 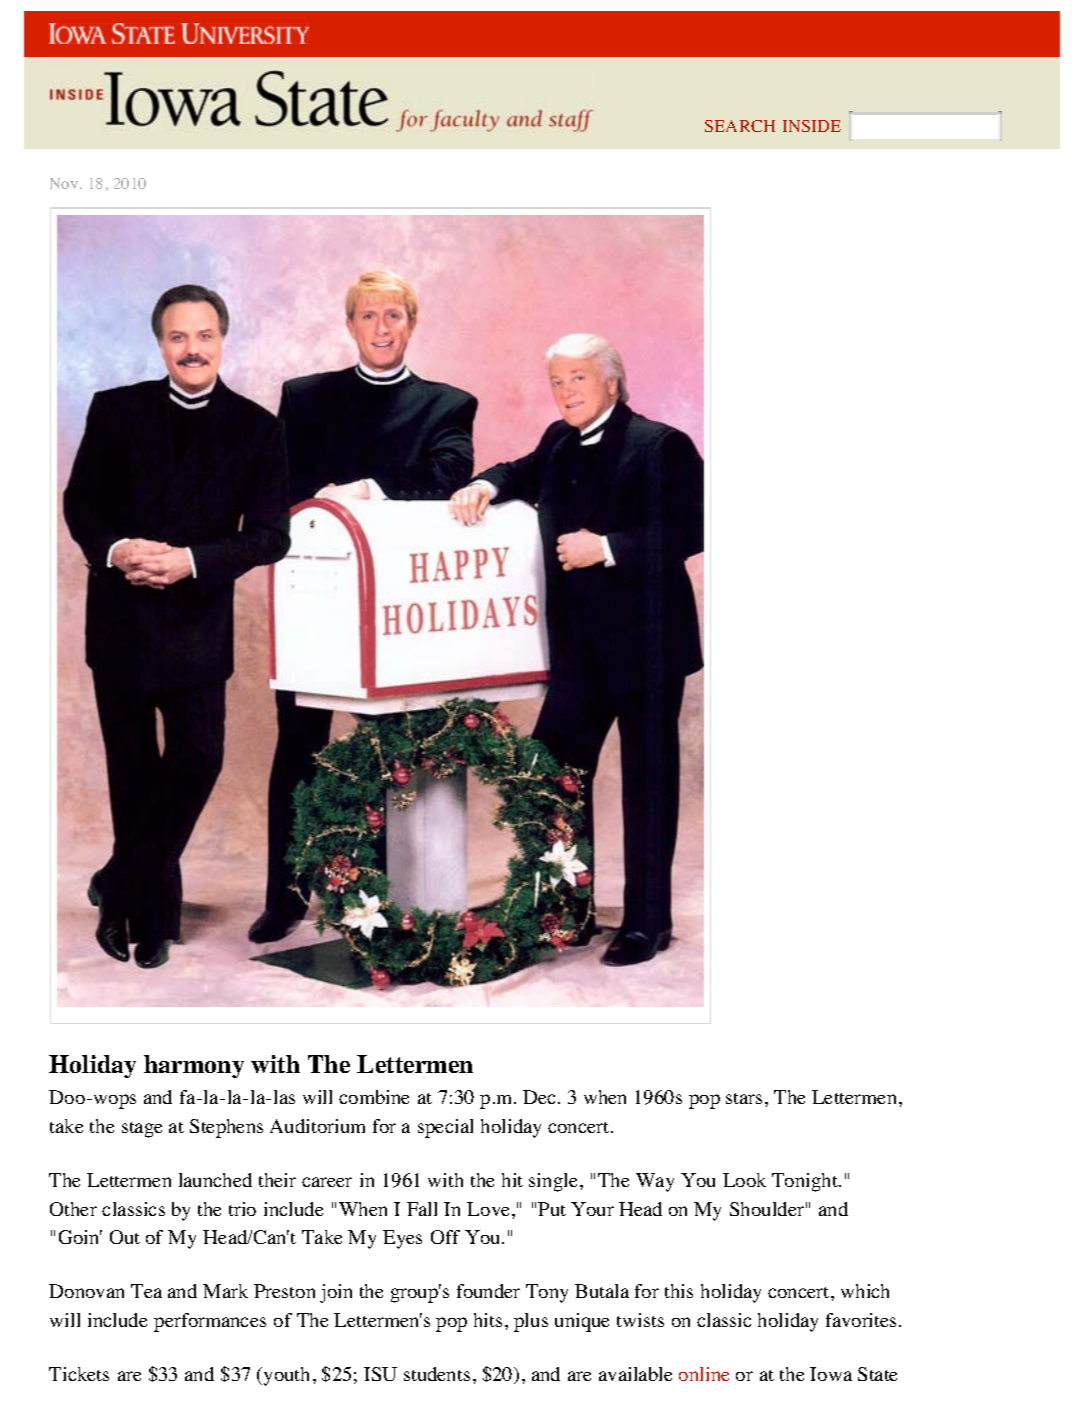 I want to click on Look, so click(x=744, y=1180).
